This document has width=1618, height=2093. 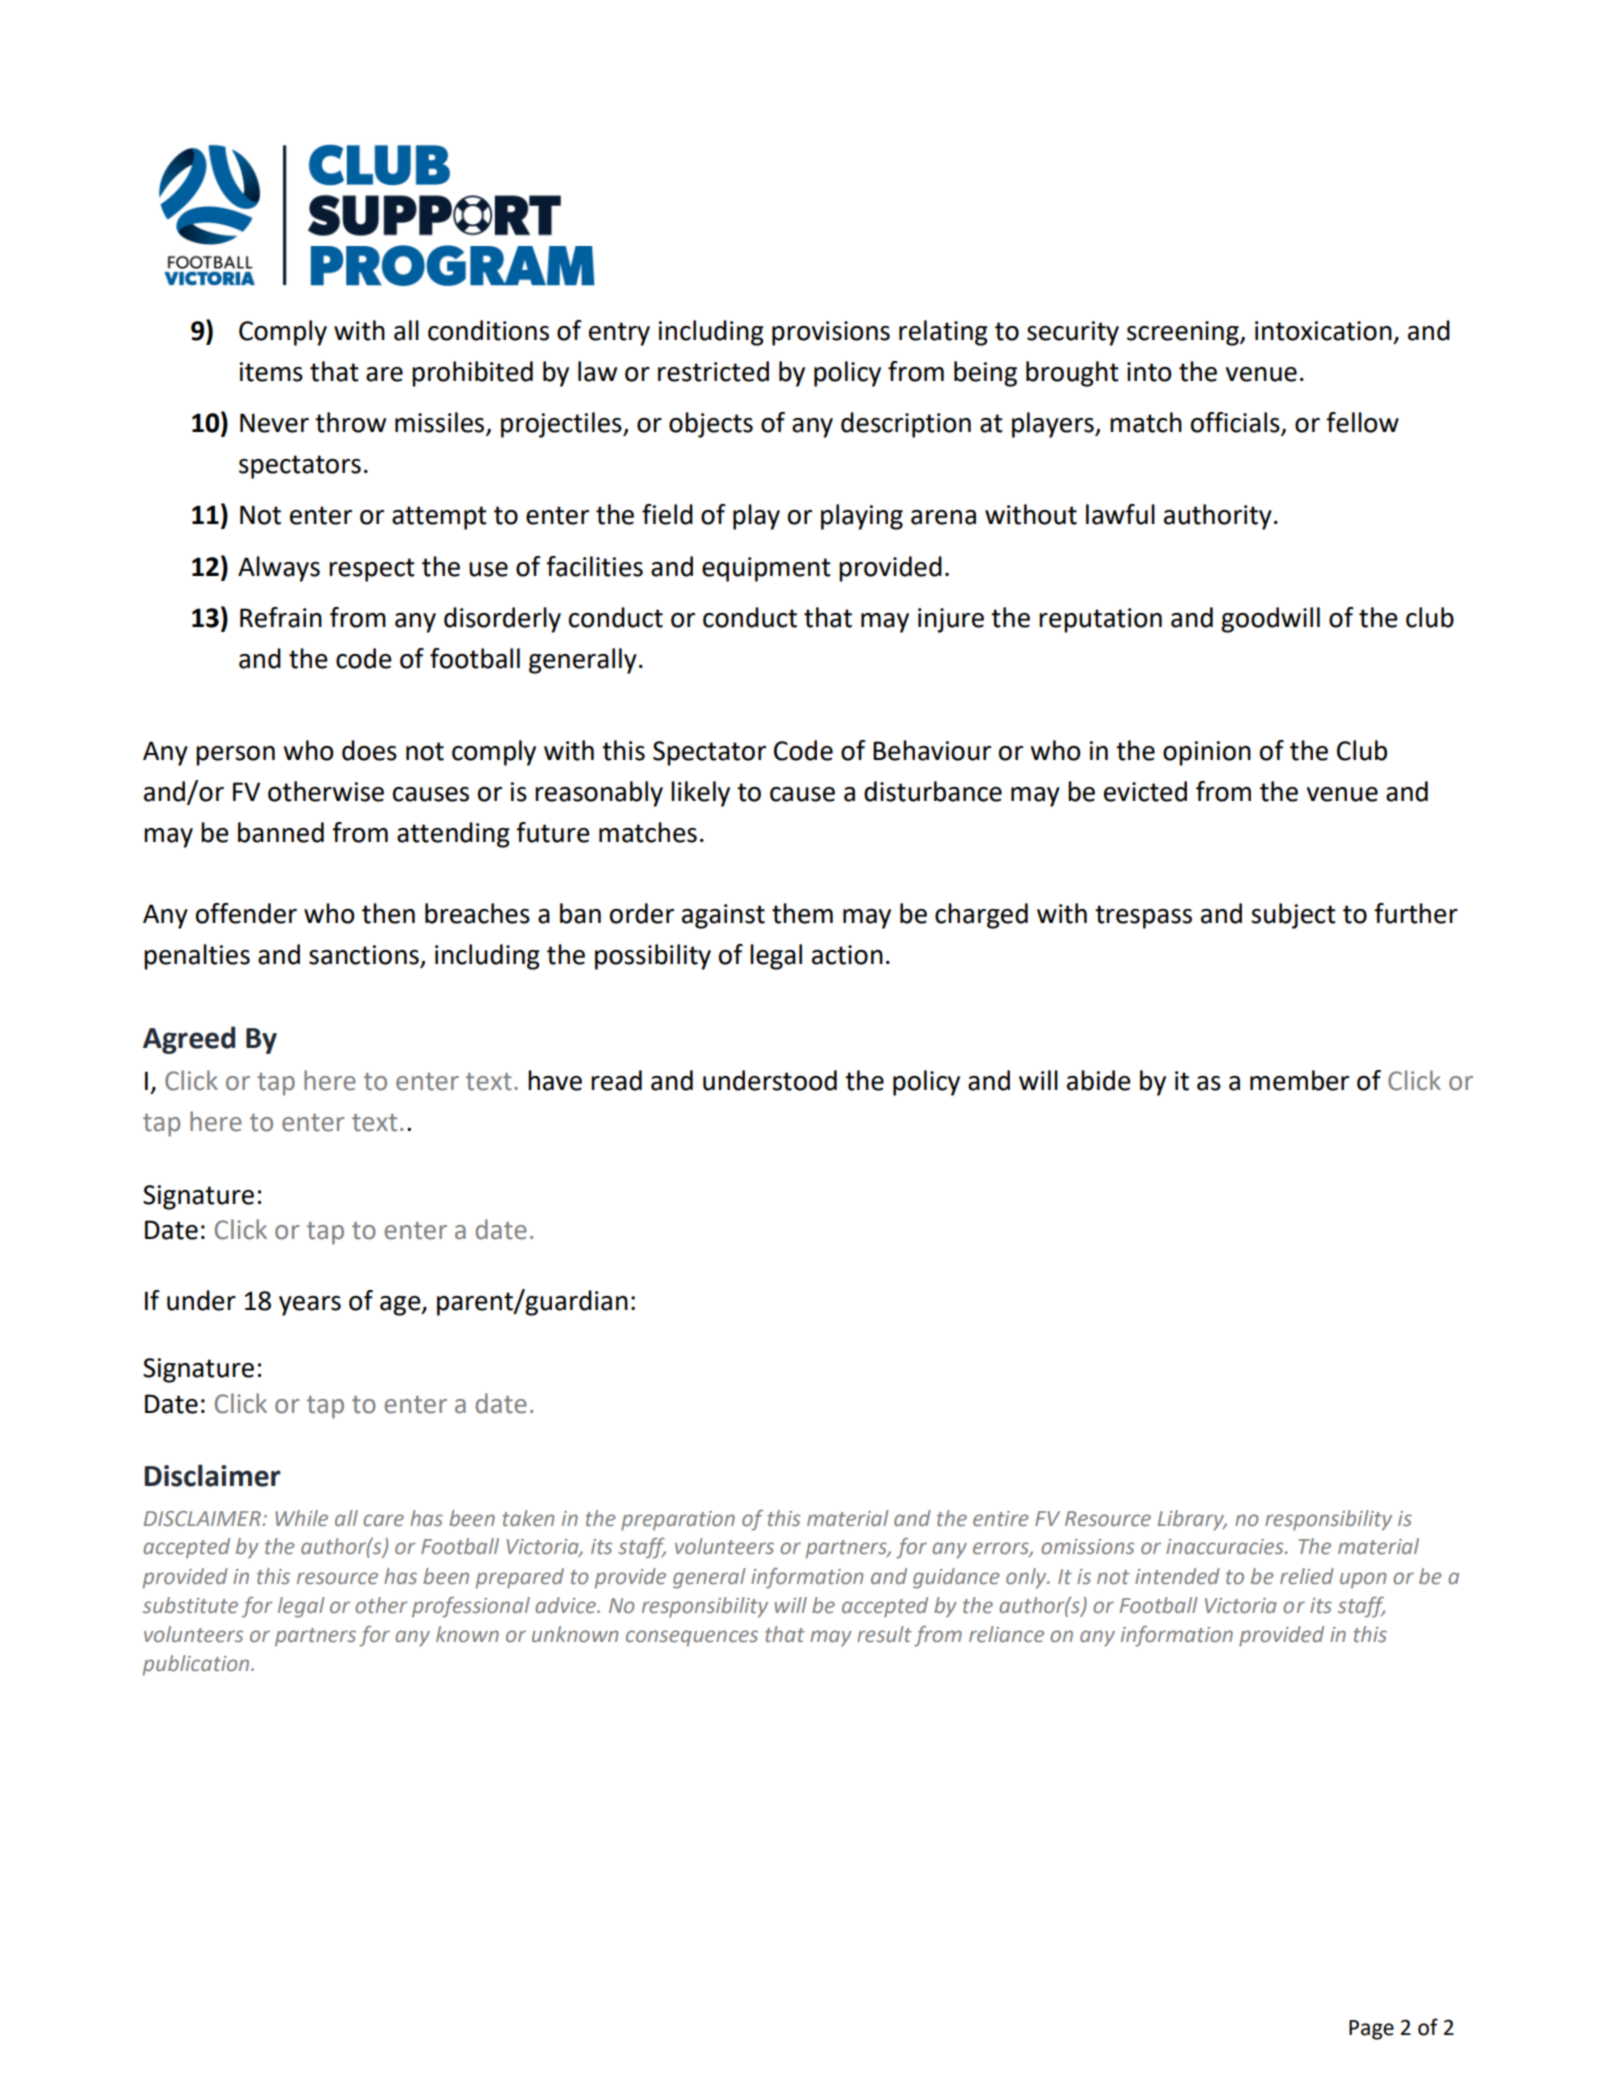 I want to click on subject, so click(x=1293, y=916).
